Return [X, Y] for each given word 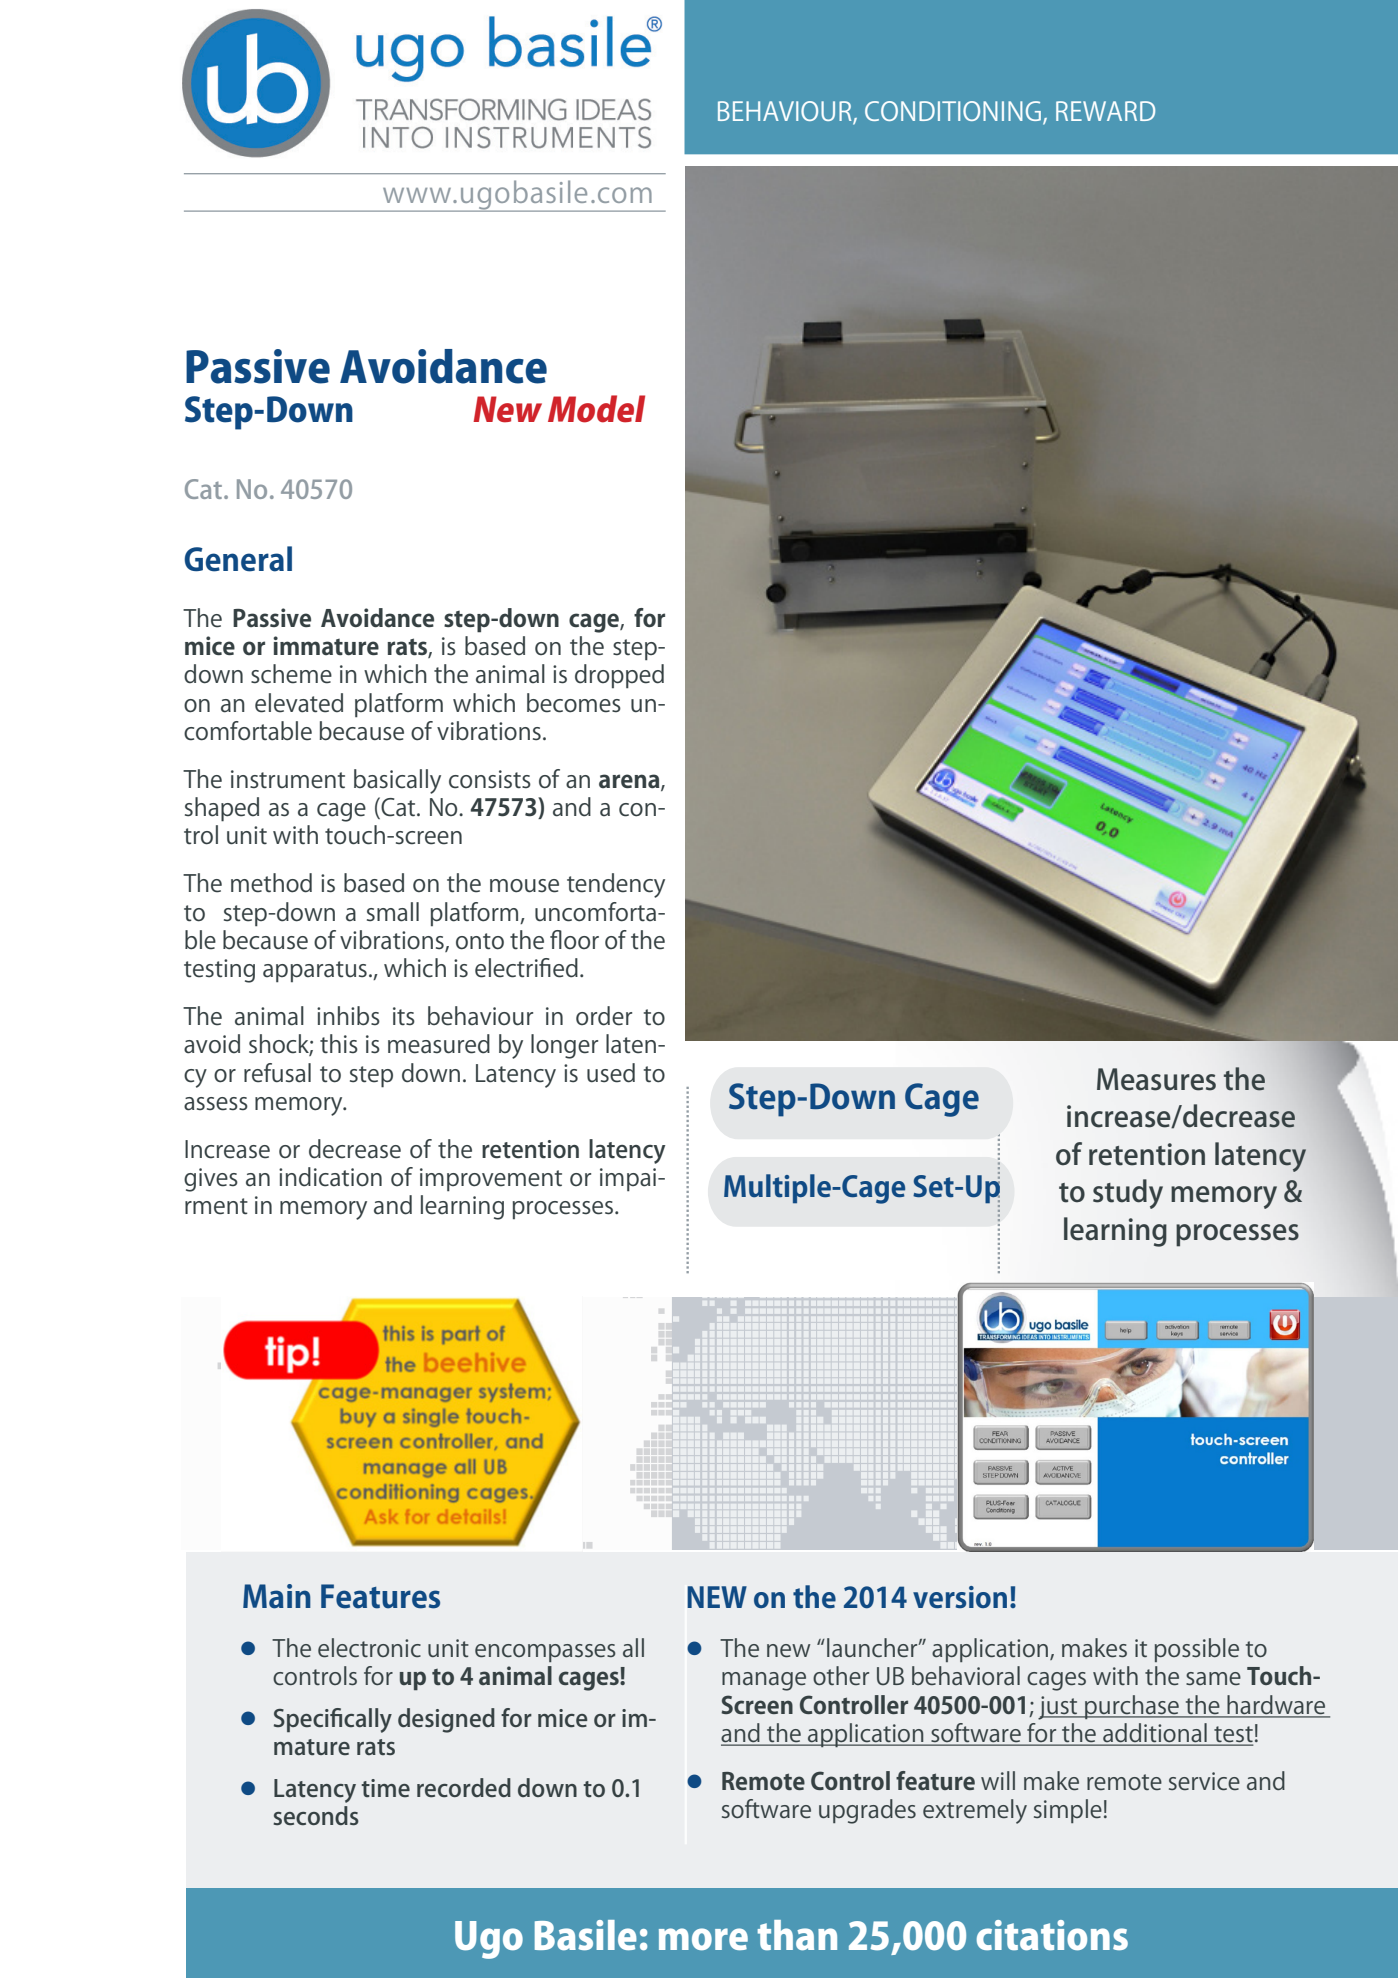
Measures [1156, 1079]
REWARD [1105, 111]
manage [764, 1681]
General [238, 559]
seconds [316, 1815]
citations [1052, 1935]
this [339, 1044]
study [1128, 1194]
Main [277, 1596]
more [703, 1939]
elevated [299, 703]
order [604, 1016]
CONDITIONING [953, 111]
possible [1197, 1650]
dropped [619, 676]
